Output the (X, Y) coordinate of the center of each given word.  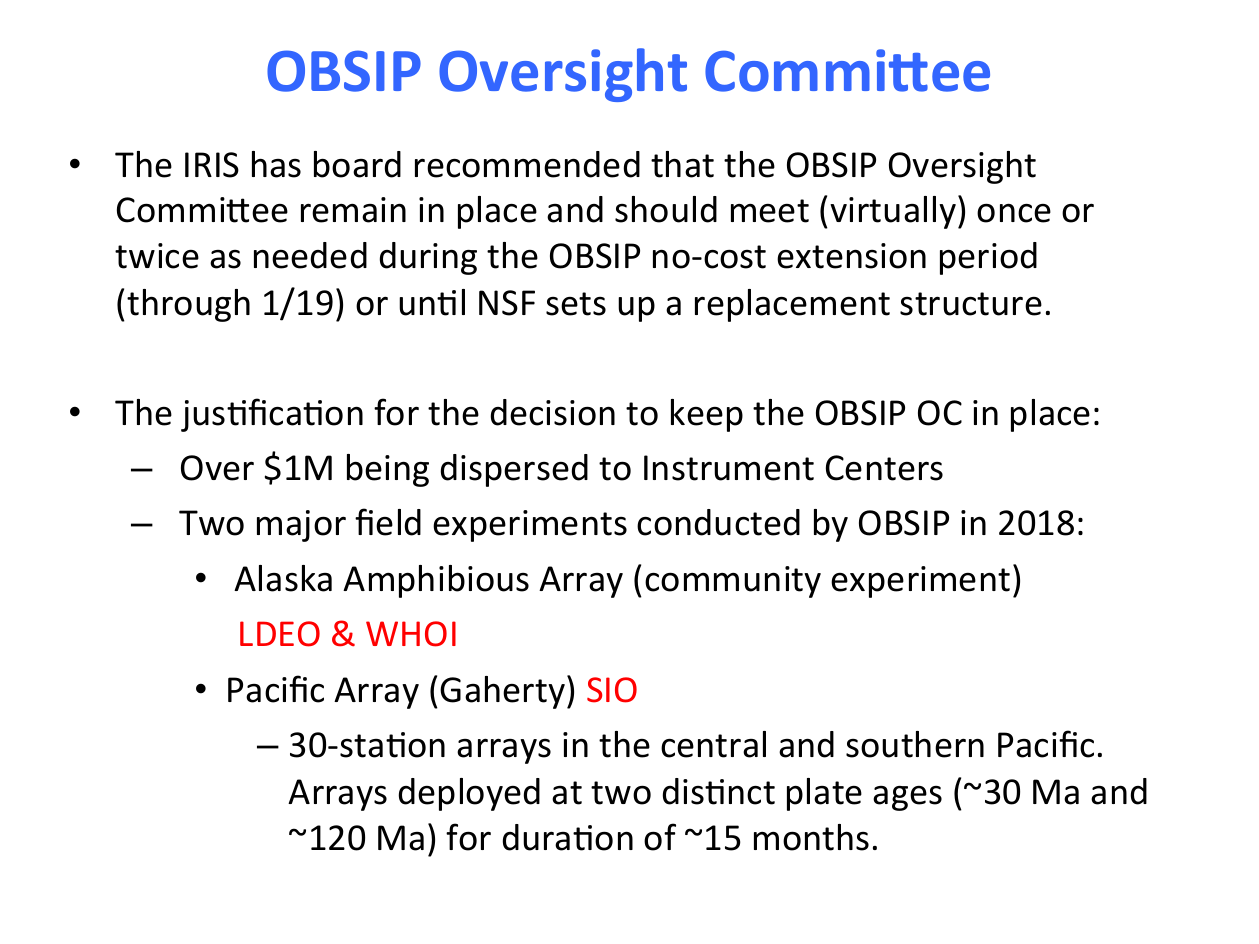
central (713, 744)
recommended (527, 164)
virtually (893, 212)
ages (907, 798)
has (276, 164)
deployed (469, 794)
